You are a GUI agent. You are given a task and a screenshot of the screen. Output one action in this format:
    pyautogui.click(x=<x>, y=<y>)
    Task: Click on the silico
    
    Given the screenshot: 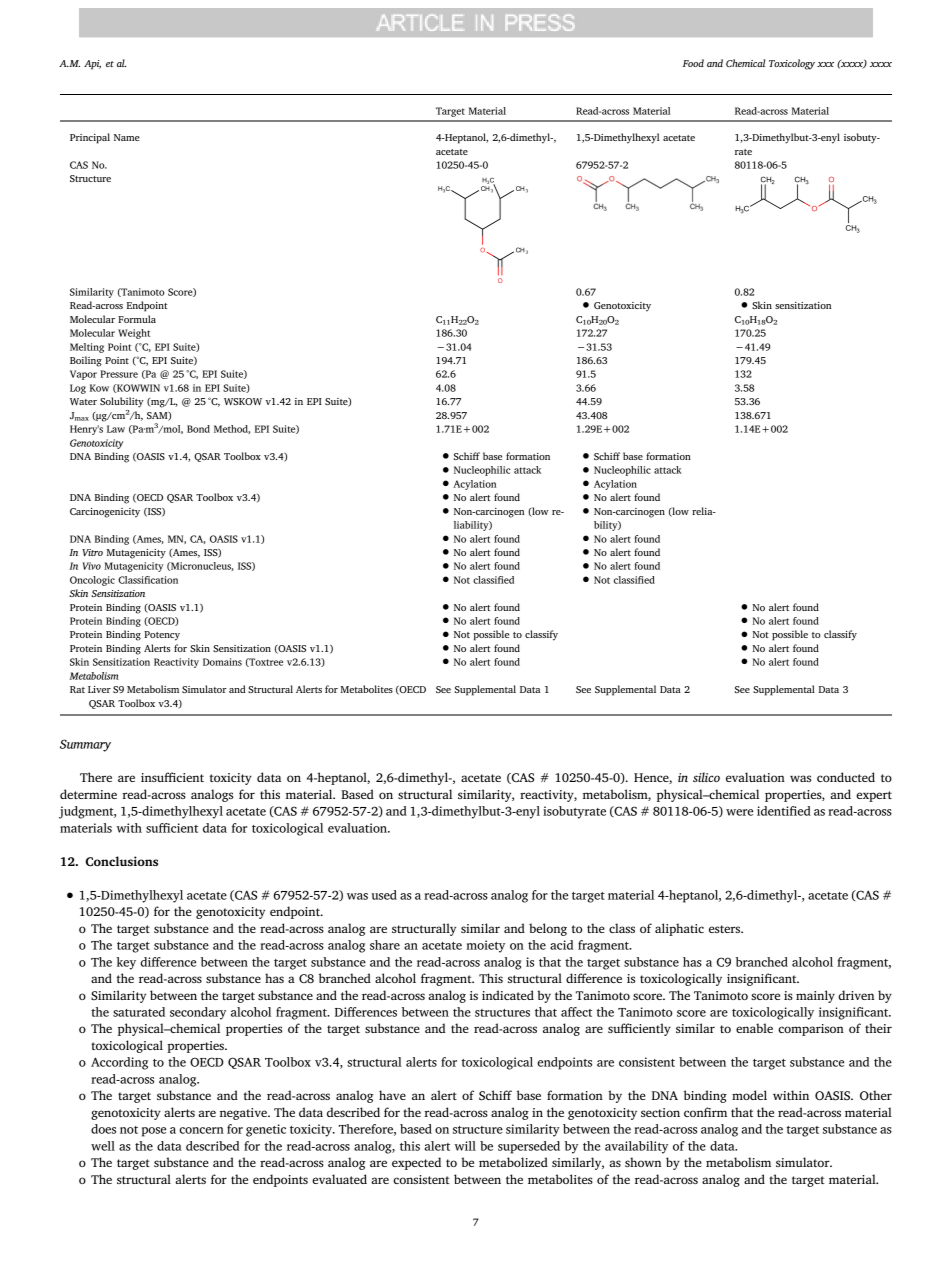 What is the action you would take?
    pyautogui.click(x=706, y=777)
